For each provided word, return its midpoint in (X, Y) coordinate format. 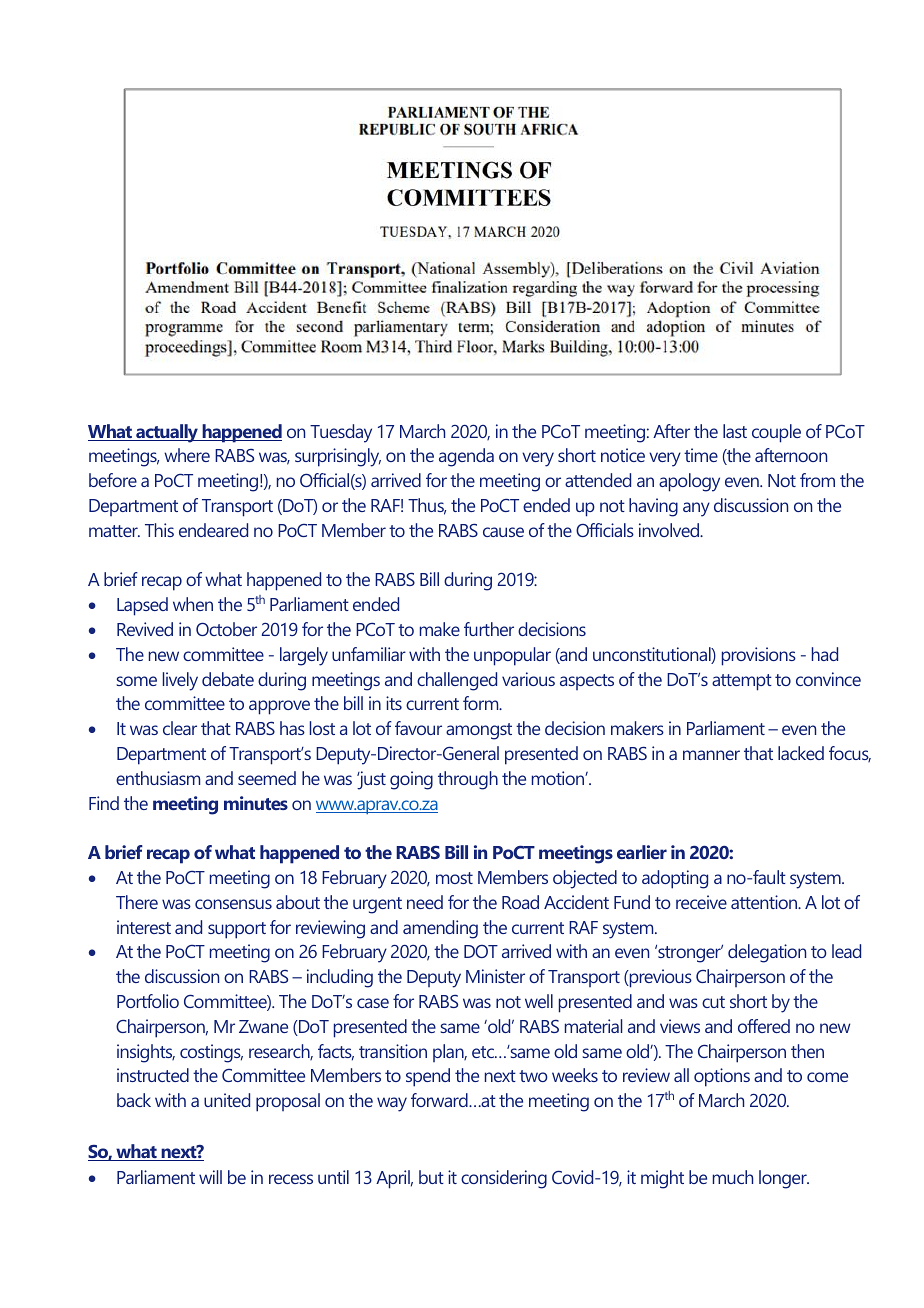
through (468, 780)
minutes (256, 803)
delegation (767, 953)
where (187, 455)
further (489, 629)
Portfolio (148, 1001)
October (226, 629)
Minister (495, 976)
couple (776, 433)
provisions (759, 656)
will (210, 1177)
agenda (466, 457)
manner (711, 755)
